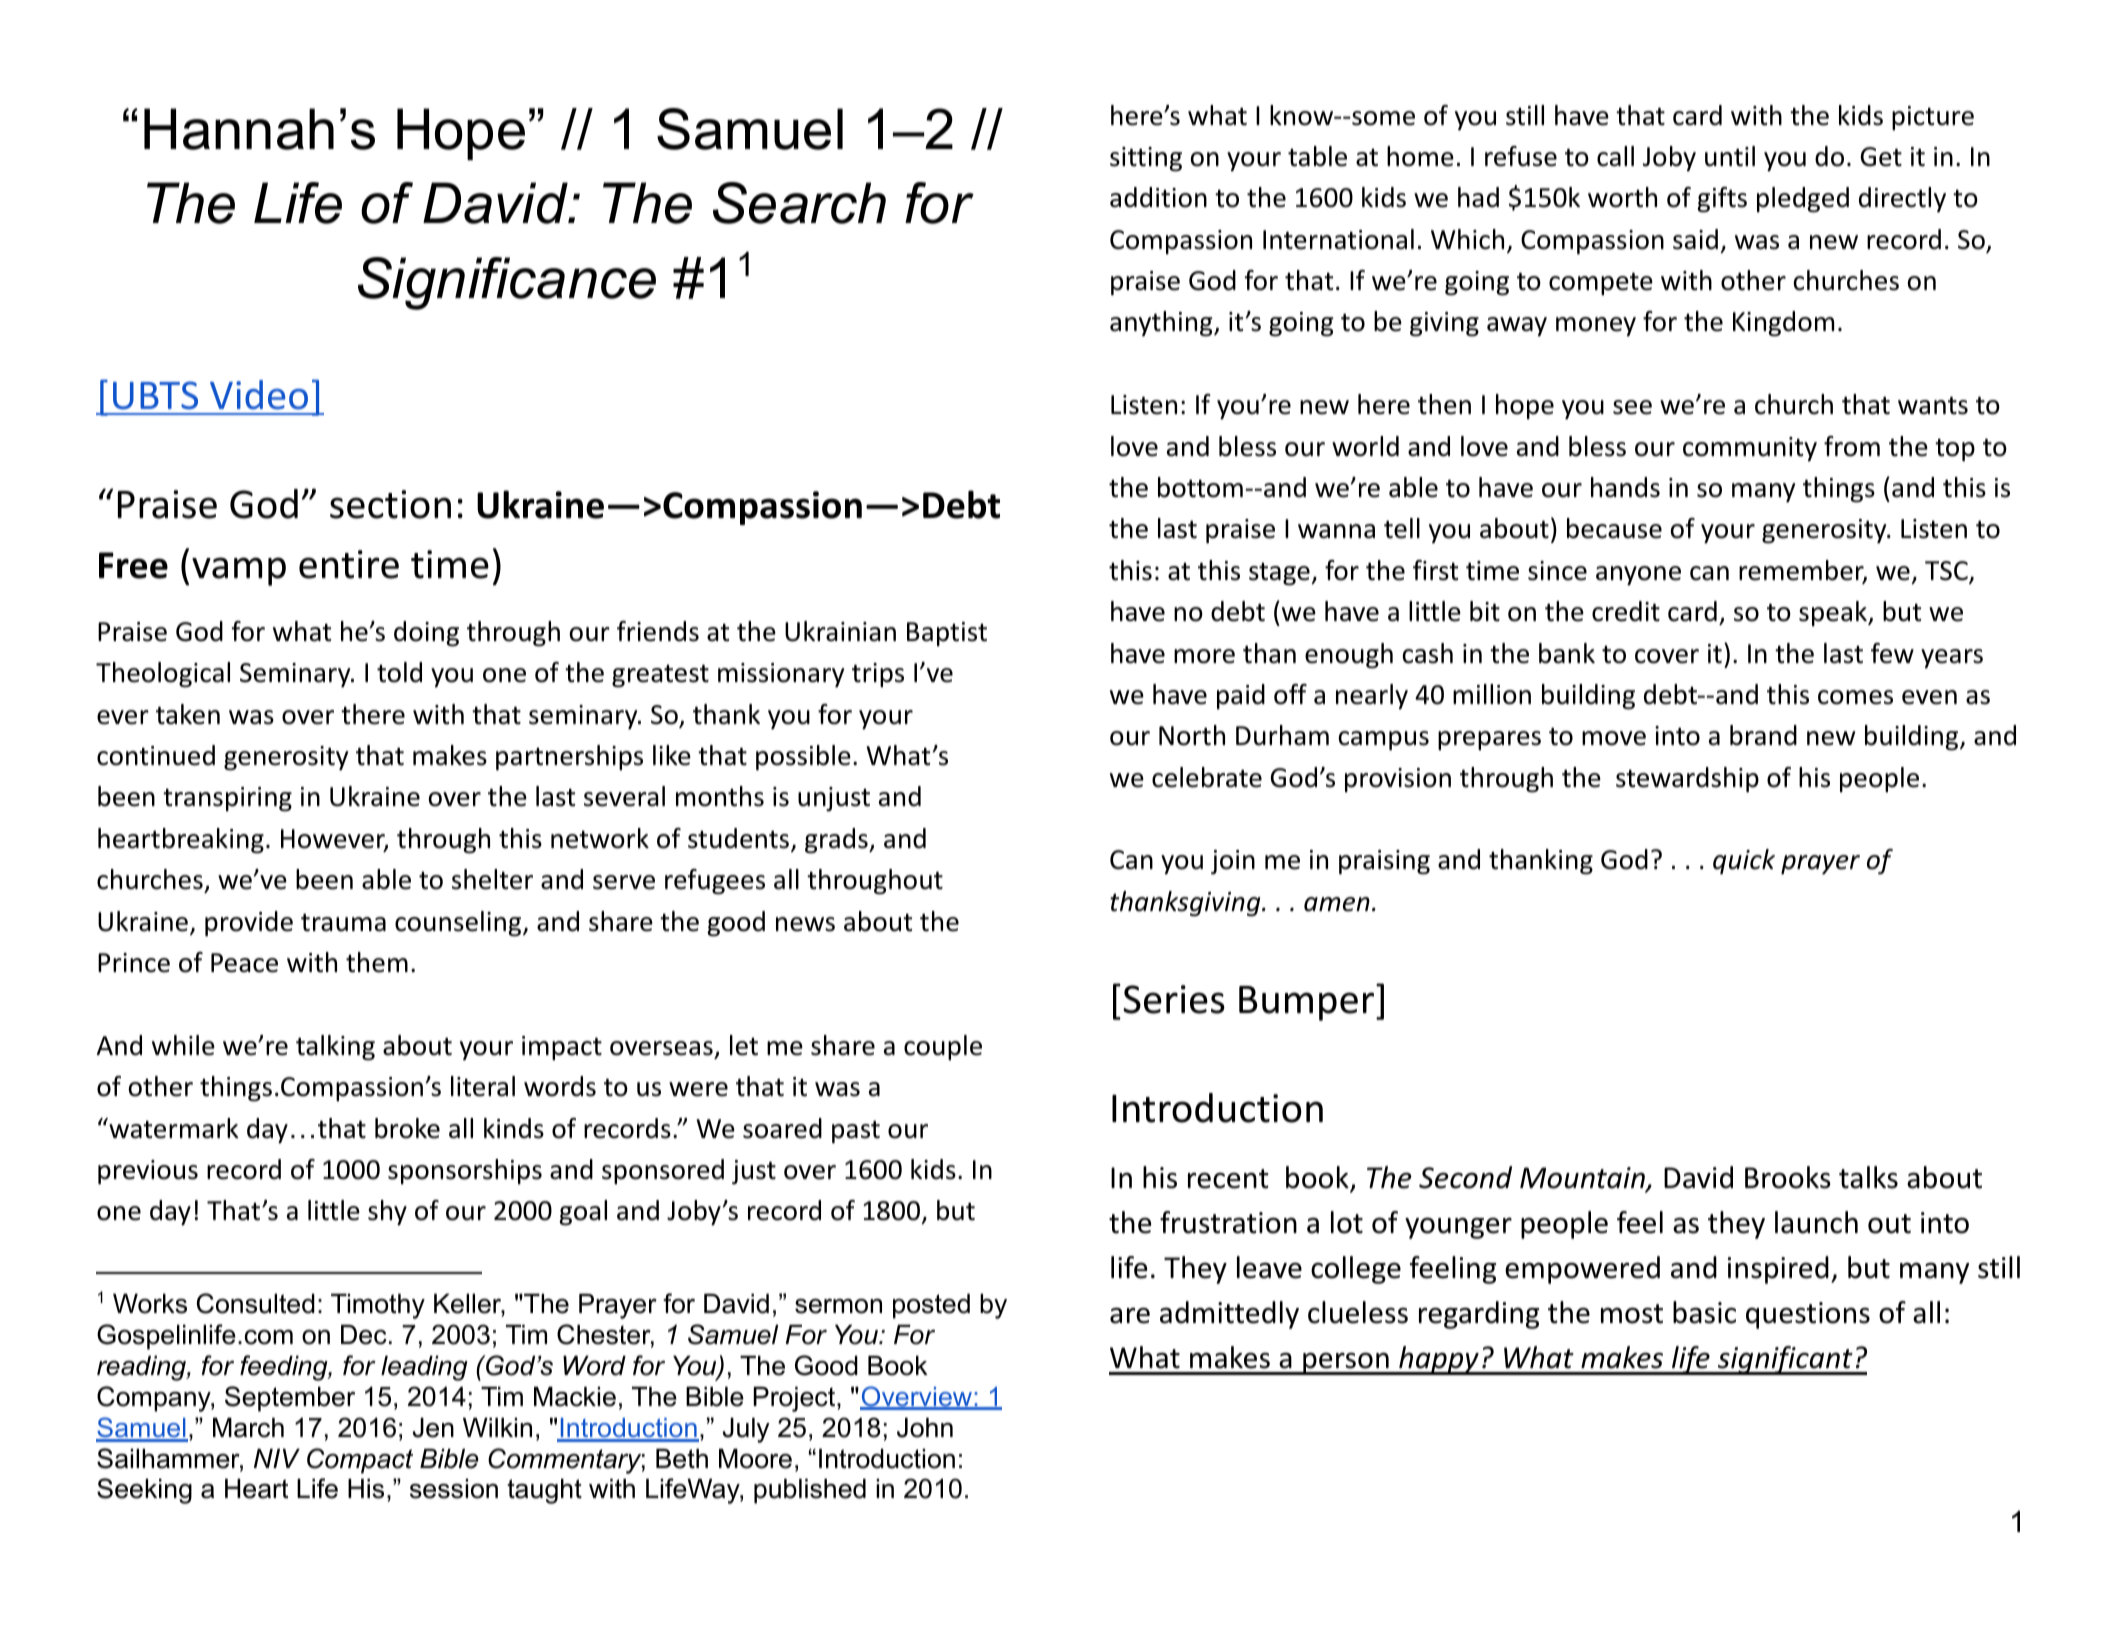  I want to click on Compact, so click(360, 1461).
